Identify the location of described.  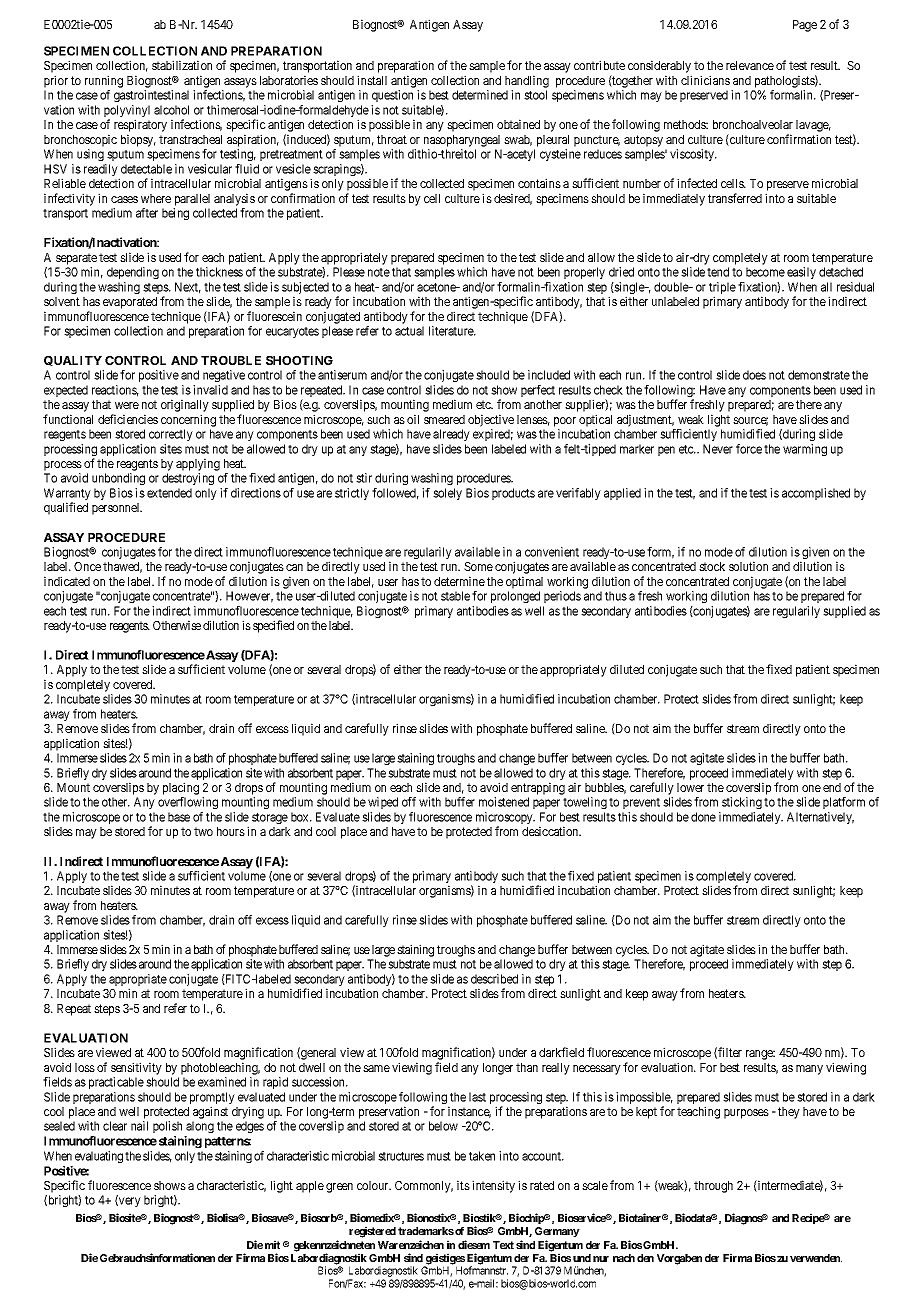
(494, 979).
